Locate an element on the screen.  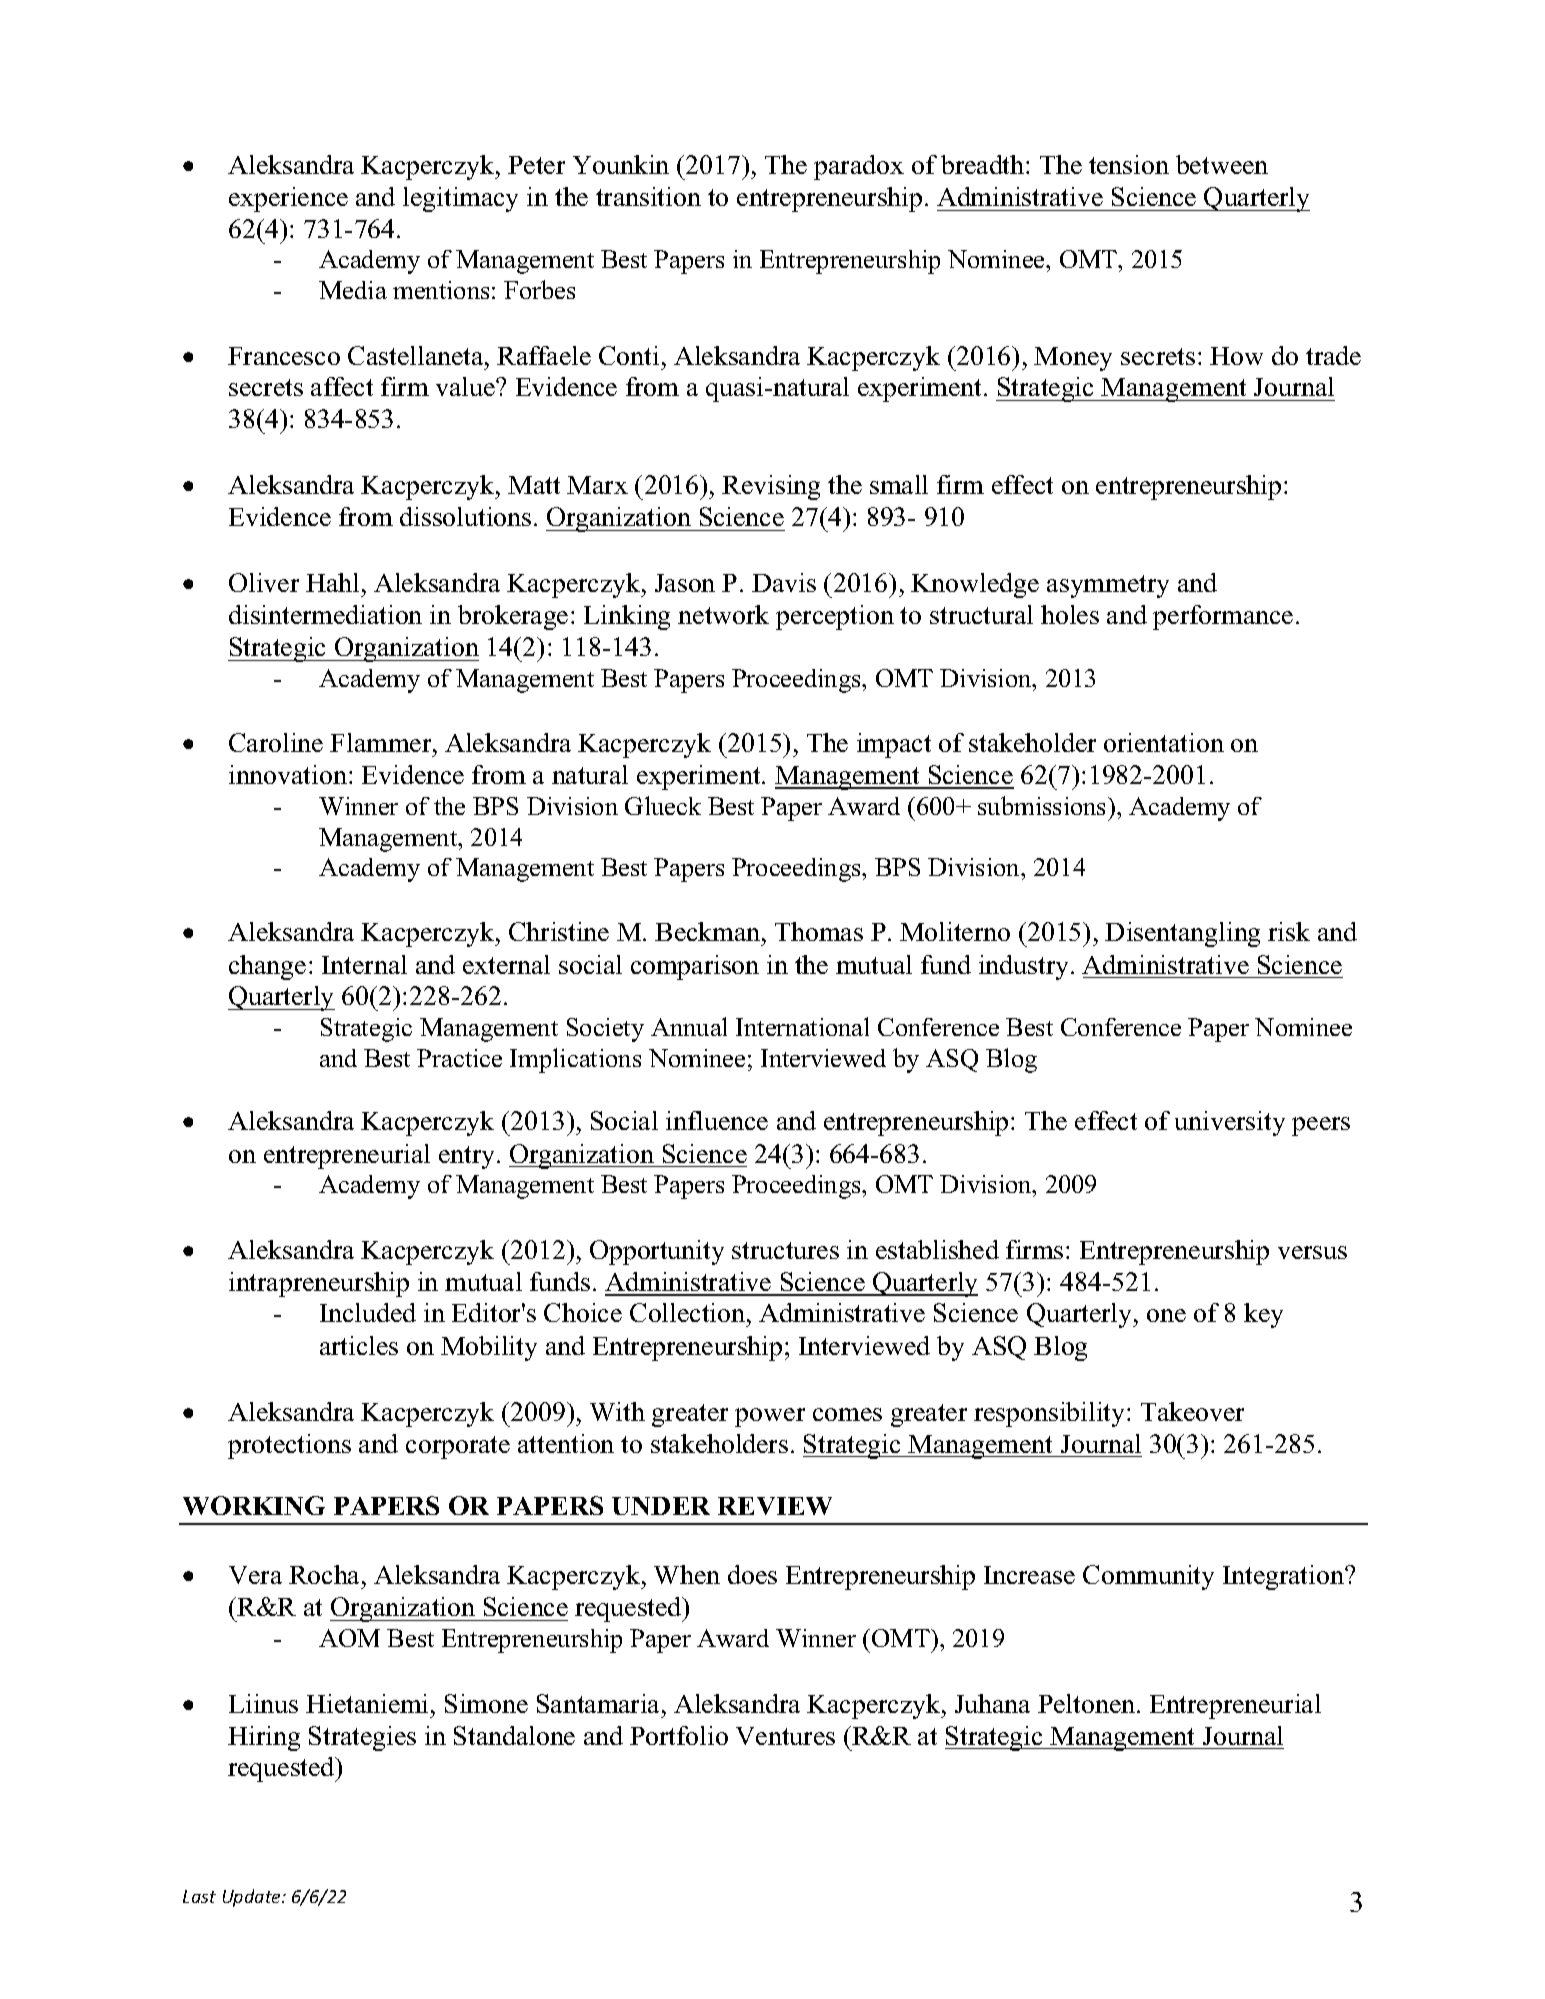
Takeover is located at coordinates (1192, 1411).
